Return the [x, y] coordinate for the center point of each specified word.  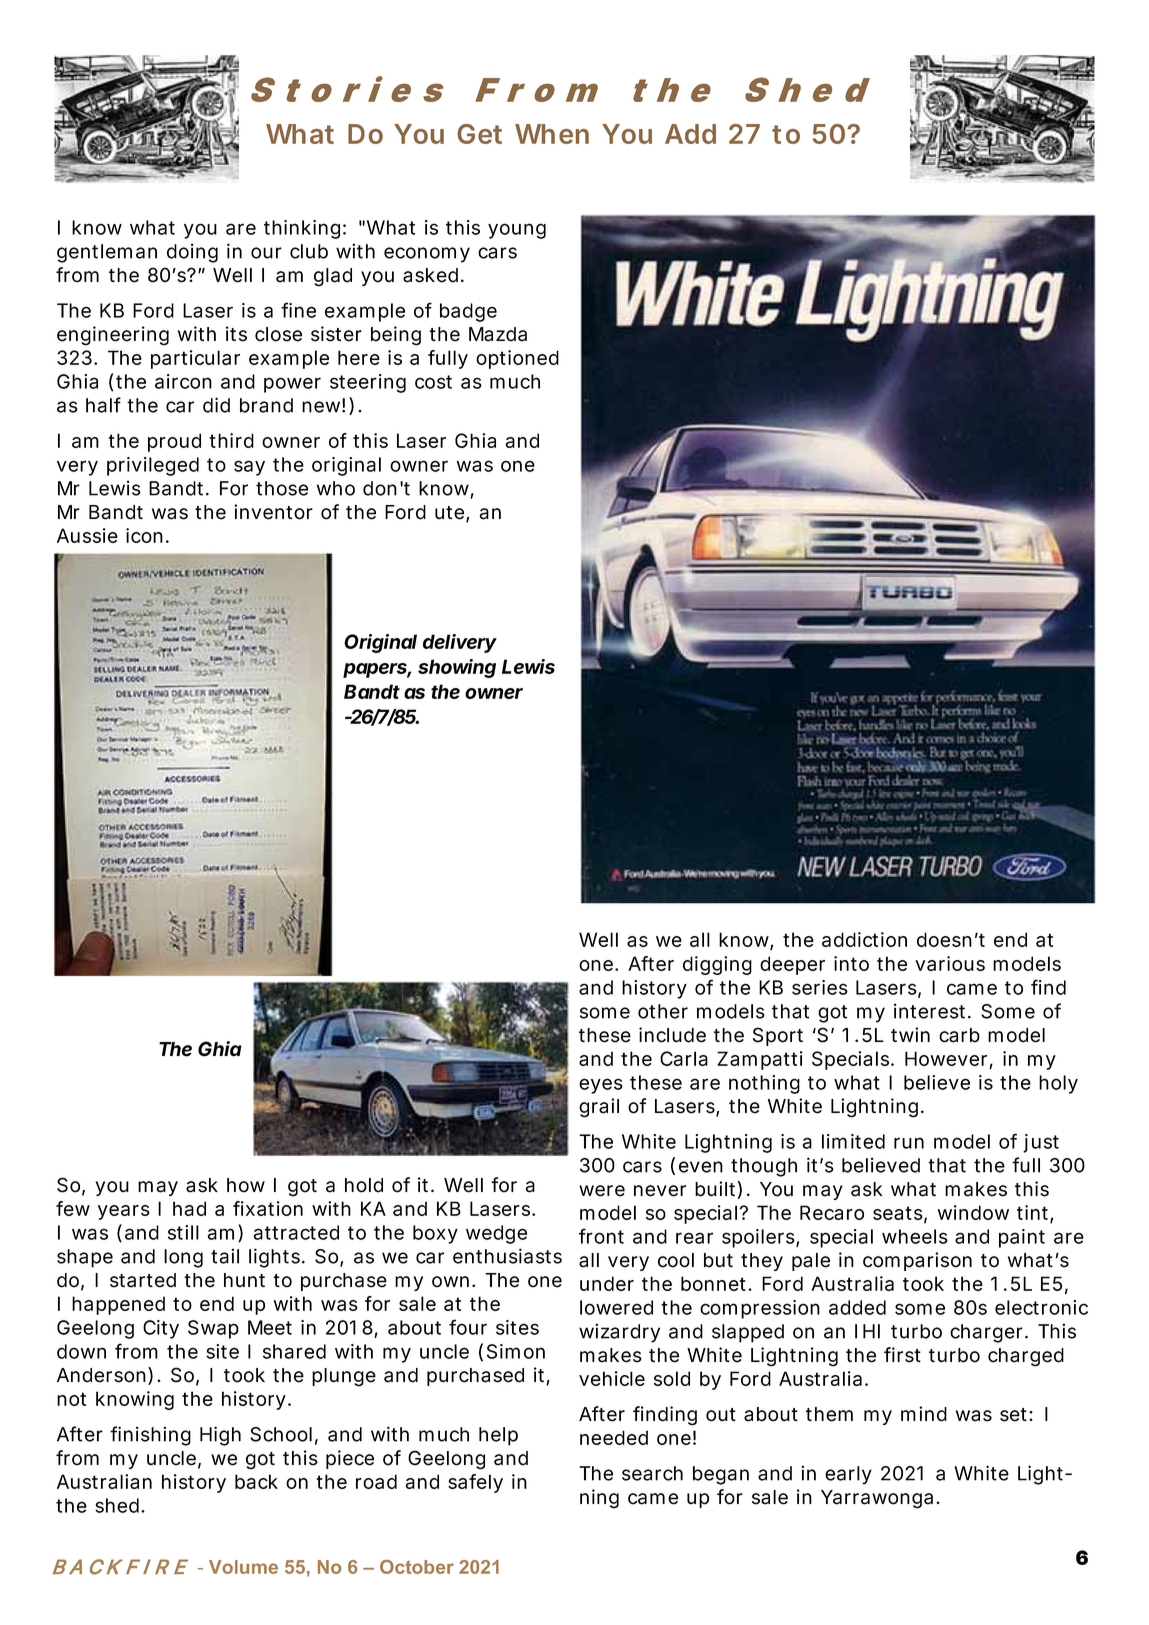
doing [192, 253]
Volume [243, 1567]
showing [457, 668]
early [848, 1475]
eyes [601, 1086]
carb [959, 1035]
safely [475, 1483]
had [189, 1208]
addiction [864, 939]
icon [144, 535]
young [517, 231]
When [552, 134]
